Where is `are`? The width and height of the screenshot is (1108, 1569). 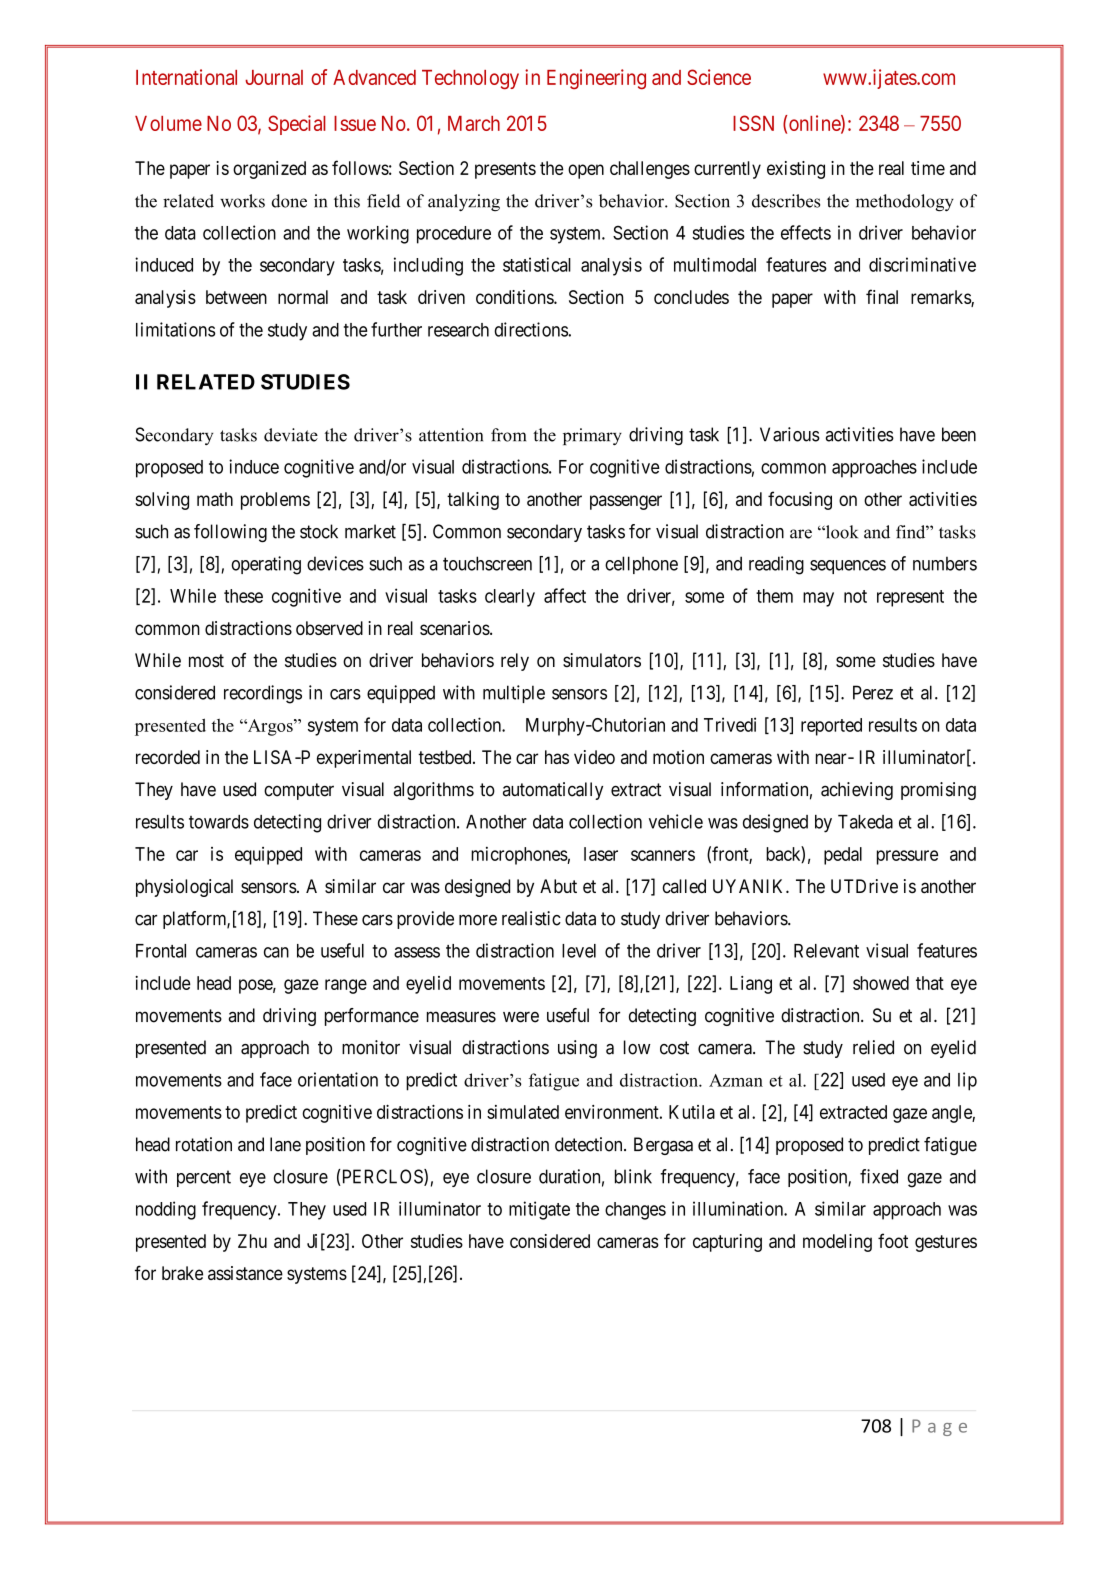
are is located at coordinates (801, 534).
